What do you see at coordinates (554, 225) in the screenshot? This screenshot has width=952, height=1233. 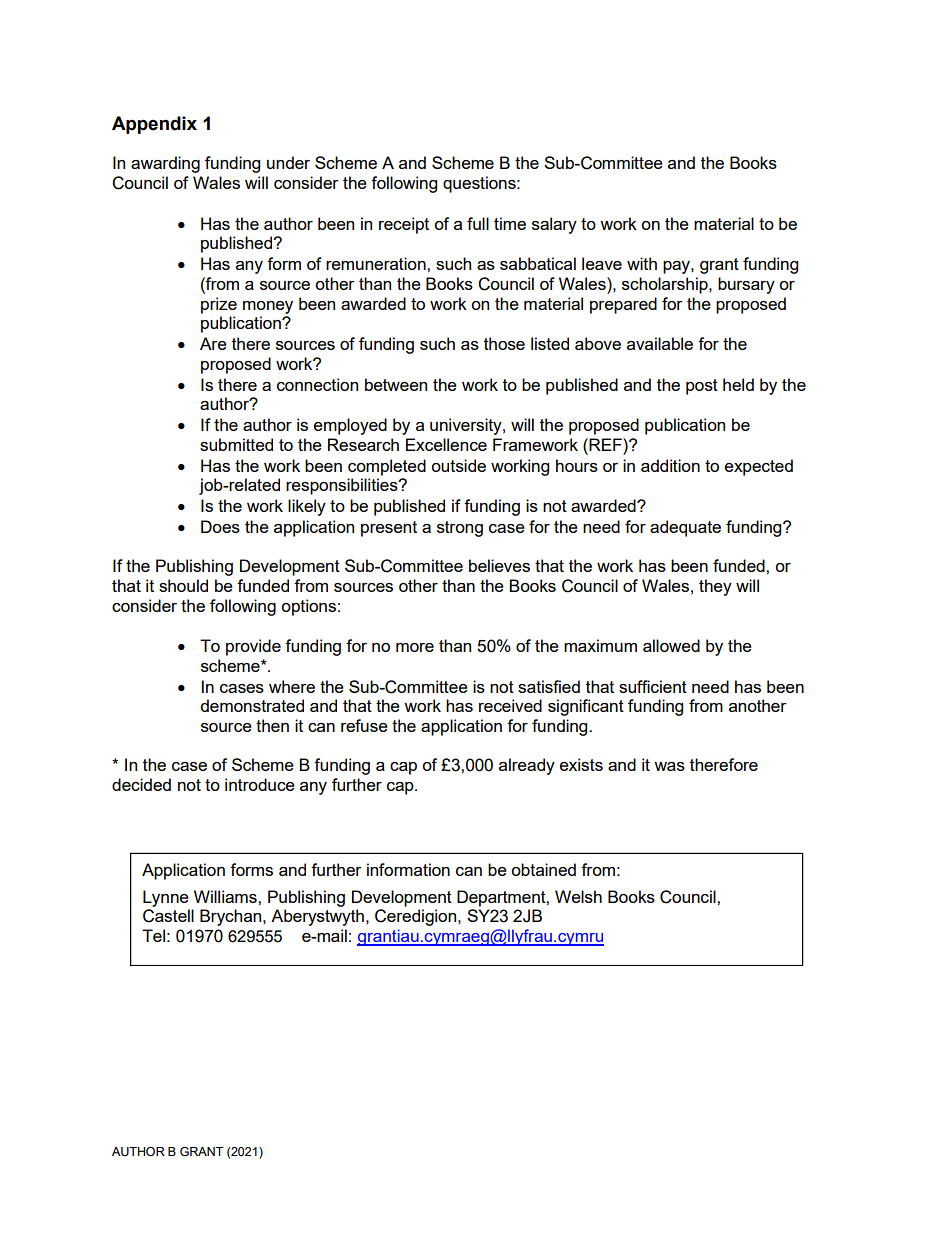 I see `salary` at bounding box center [554, 225].
